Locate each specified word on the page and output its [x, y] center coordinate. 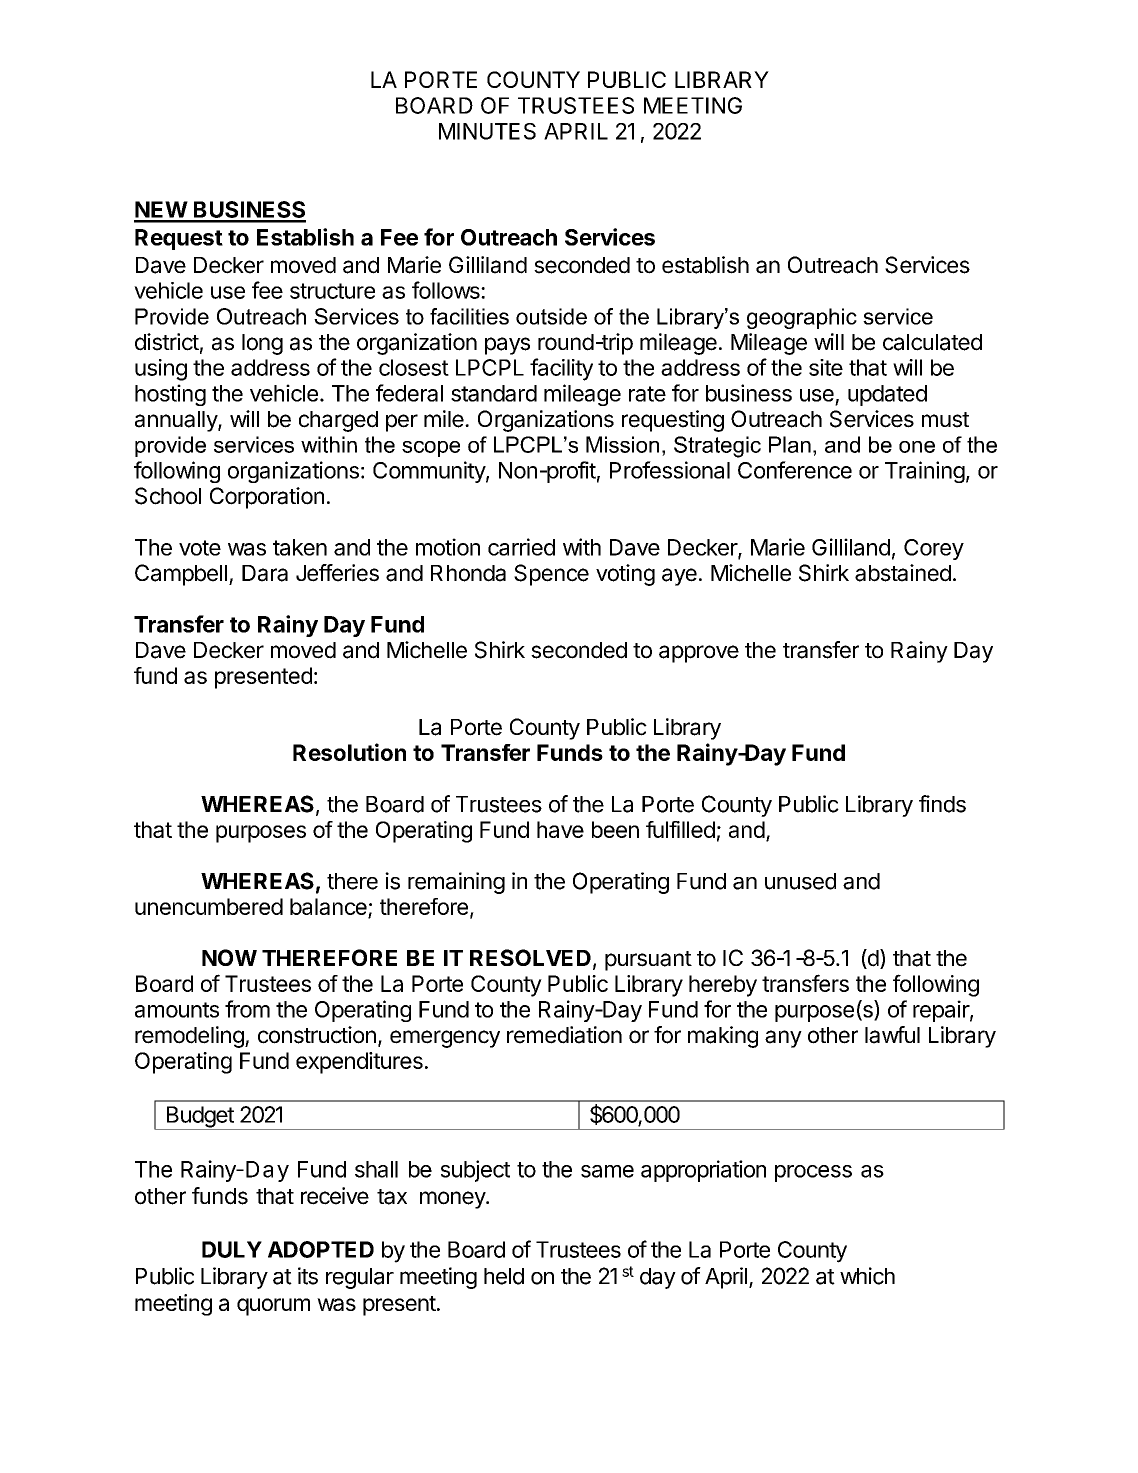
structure [332, 291]
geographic [802, 318]
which [867, 1276]
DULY [232, 1249]
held [504, 1276]
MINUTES [487, 131]
